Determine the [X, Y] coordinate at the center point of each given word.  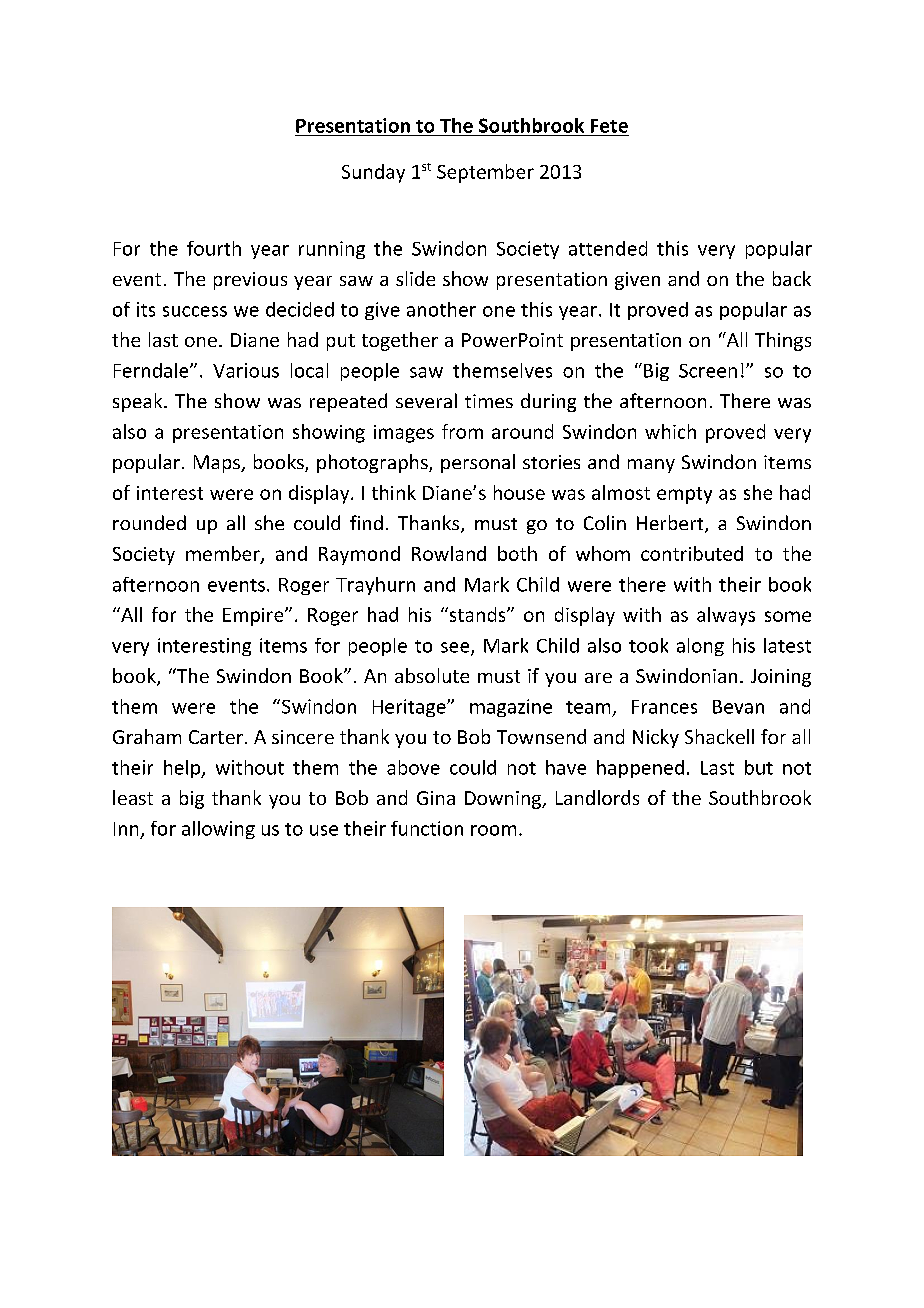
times [489, 401]
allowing [218, 830]
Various [246, 370]
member [224, 555]
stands [477, 614]
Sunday [373, 173]
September [485, 173]
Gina [436, 798]
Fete [609, 126]
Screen [708, 371]
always [726, 616]
